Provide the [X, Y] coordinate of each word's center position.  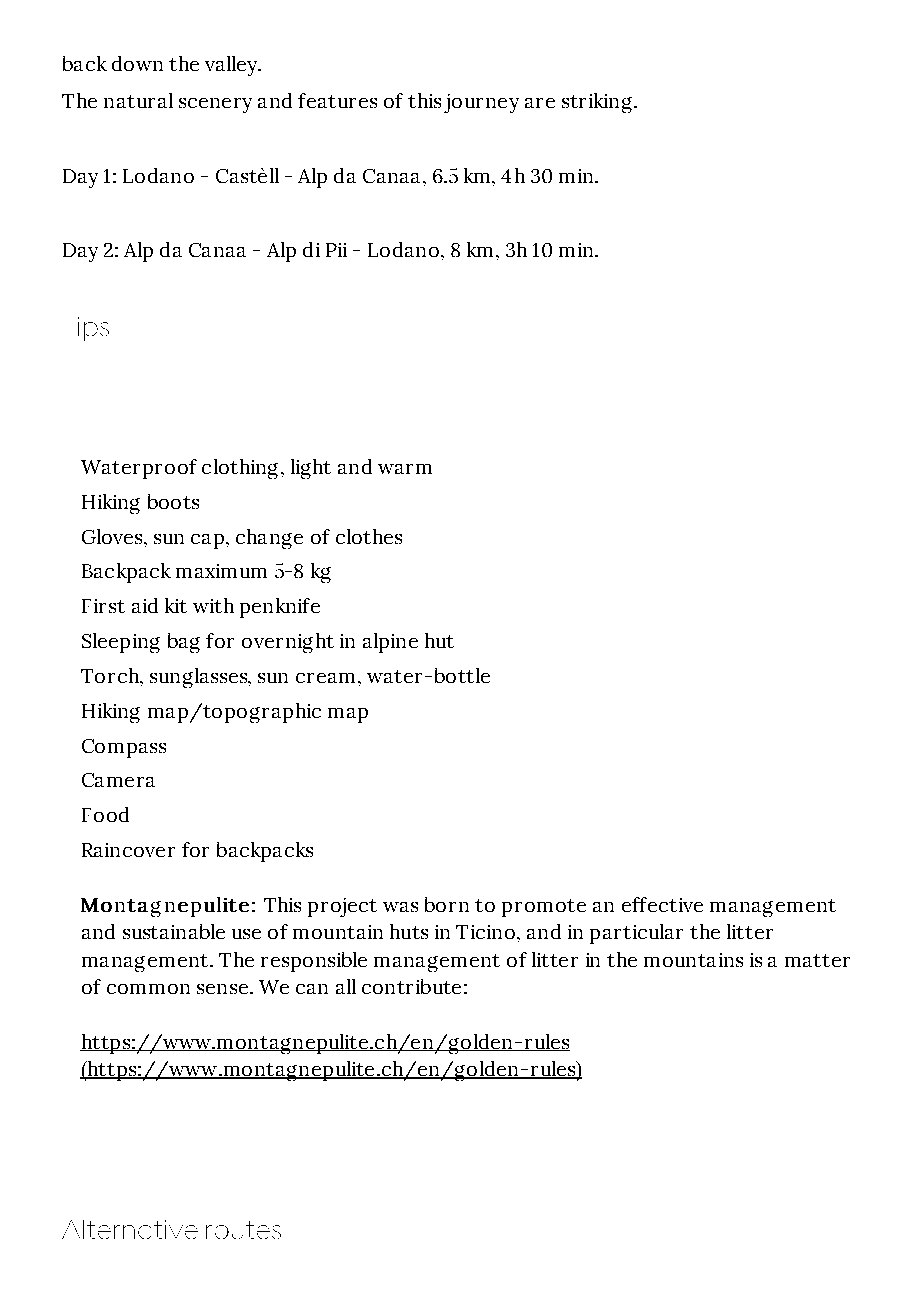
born [447, 904]
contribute [411, 986]
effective [662, 904]
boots [173, 501]
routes [243, 1230]
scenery [215, 105]
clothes [369, 536]
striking [597, 103]
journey [481, 103]
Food [105, 814]
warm [405, 469]
